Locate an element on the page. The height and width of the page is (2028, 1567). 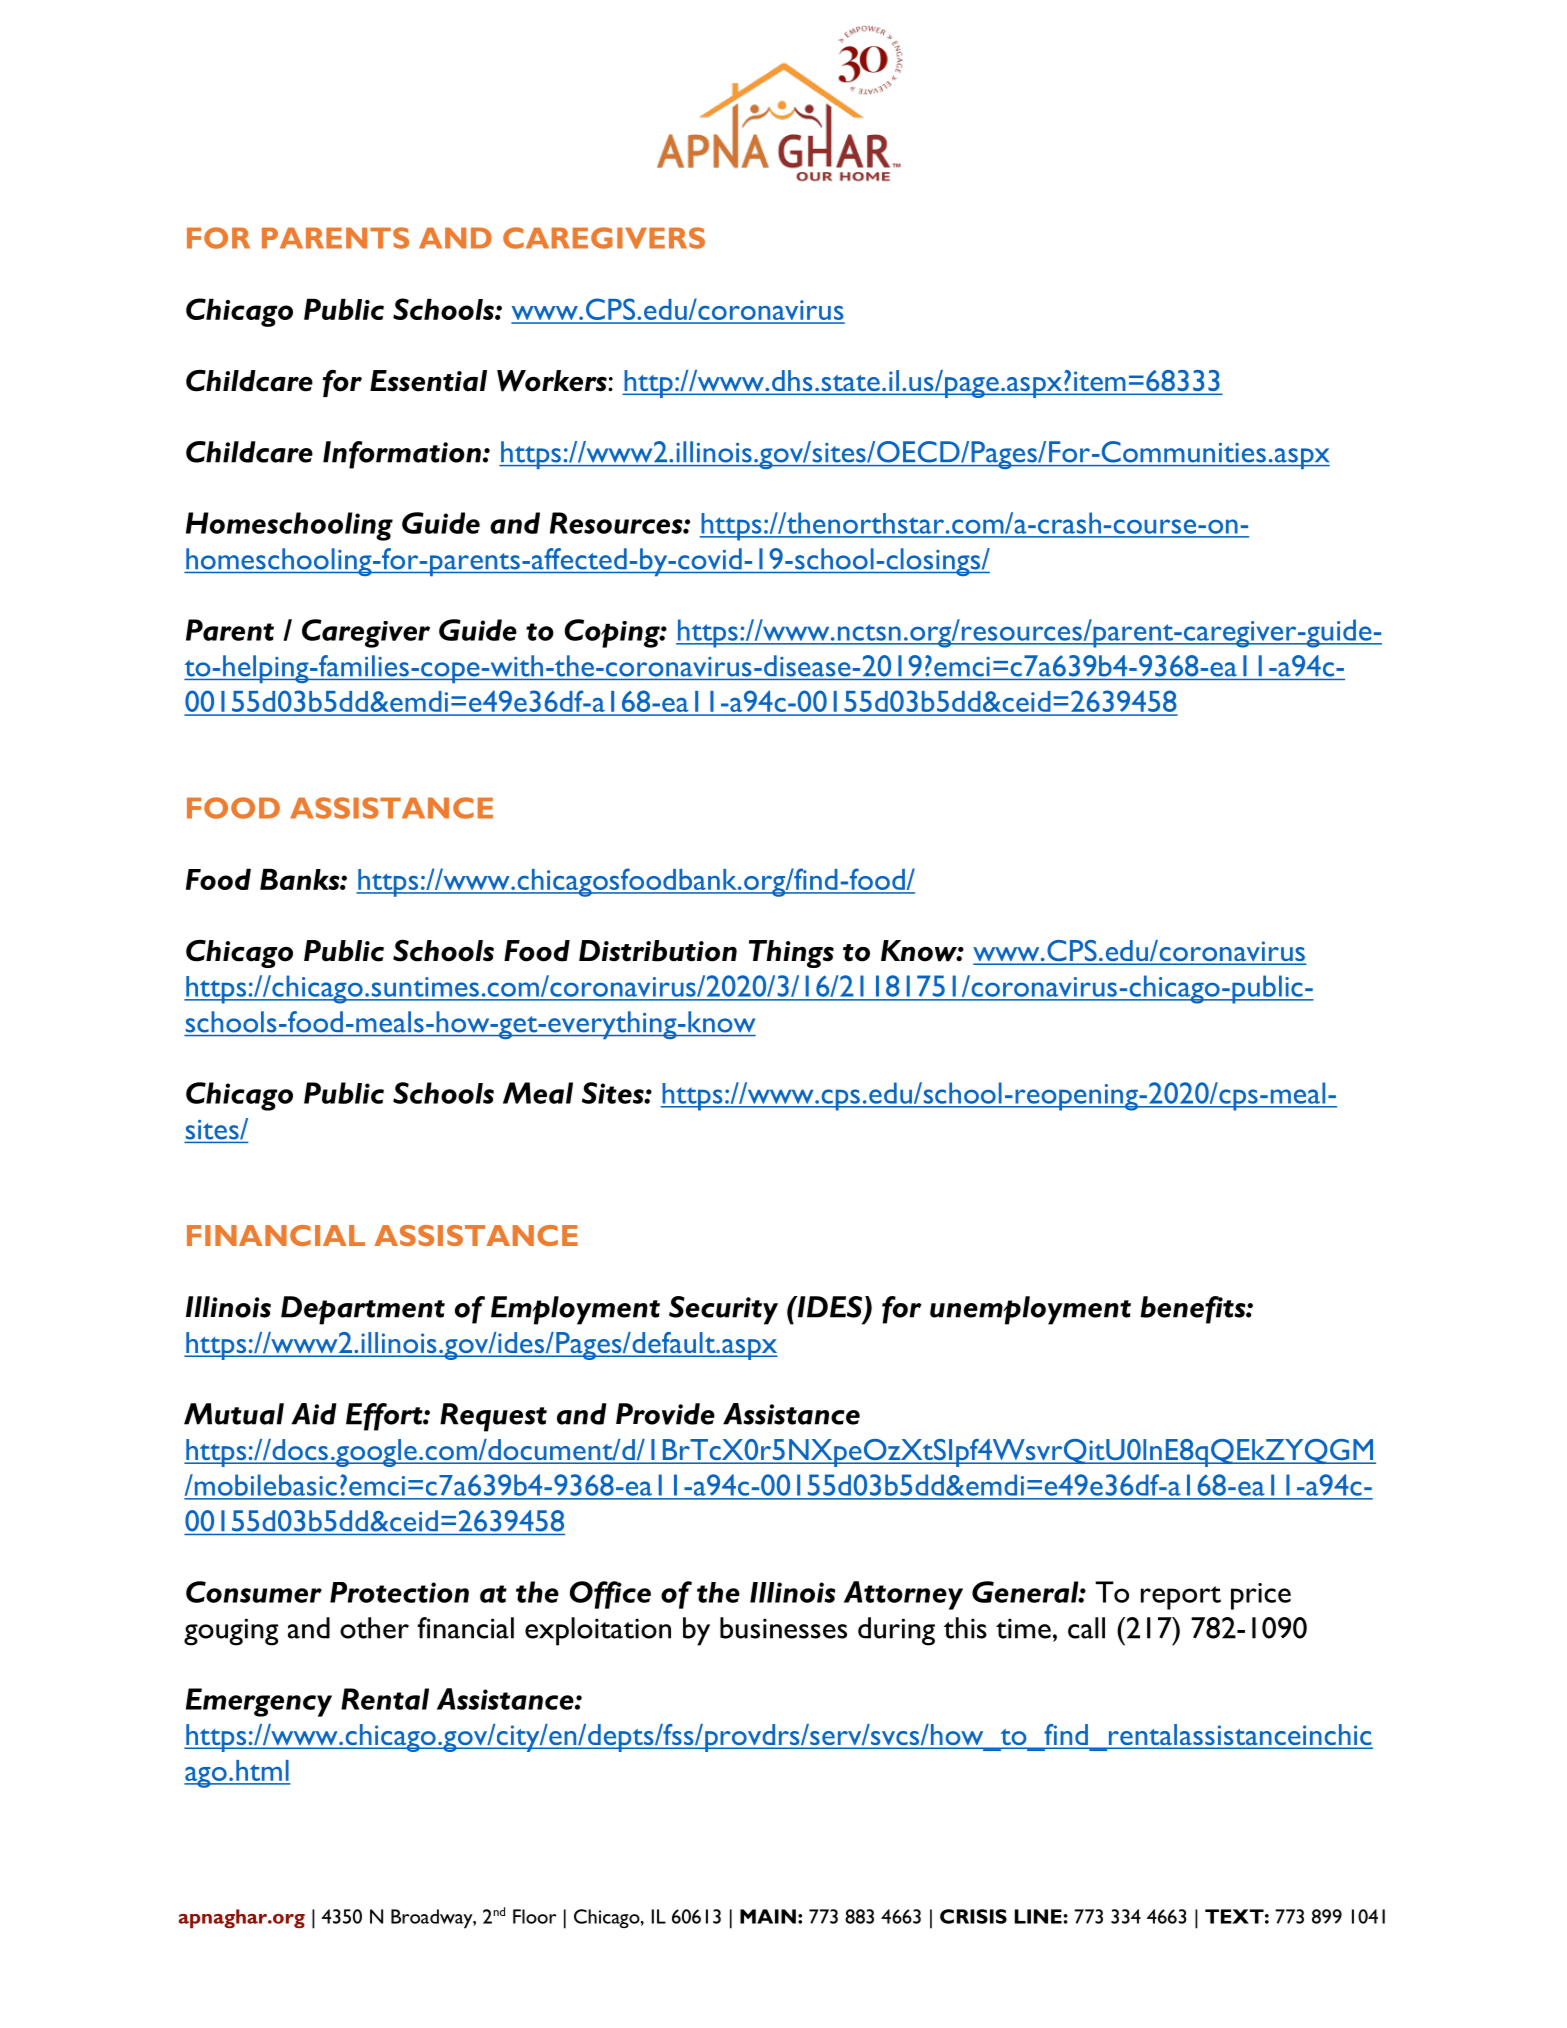
MAIN is located at coordinates (768, 1916).
